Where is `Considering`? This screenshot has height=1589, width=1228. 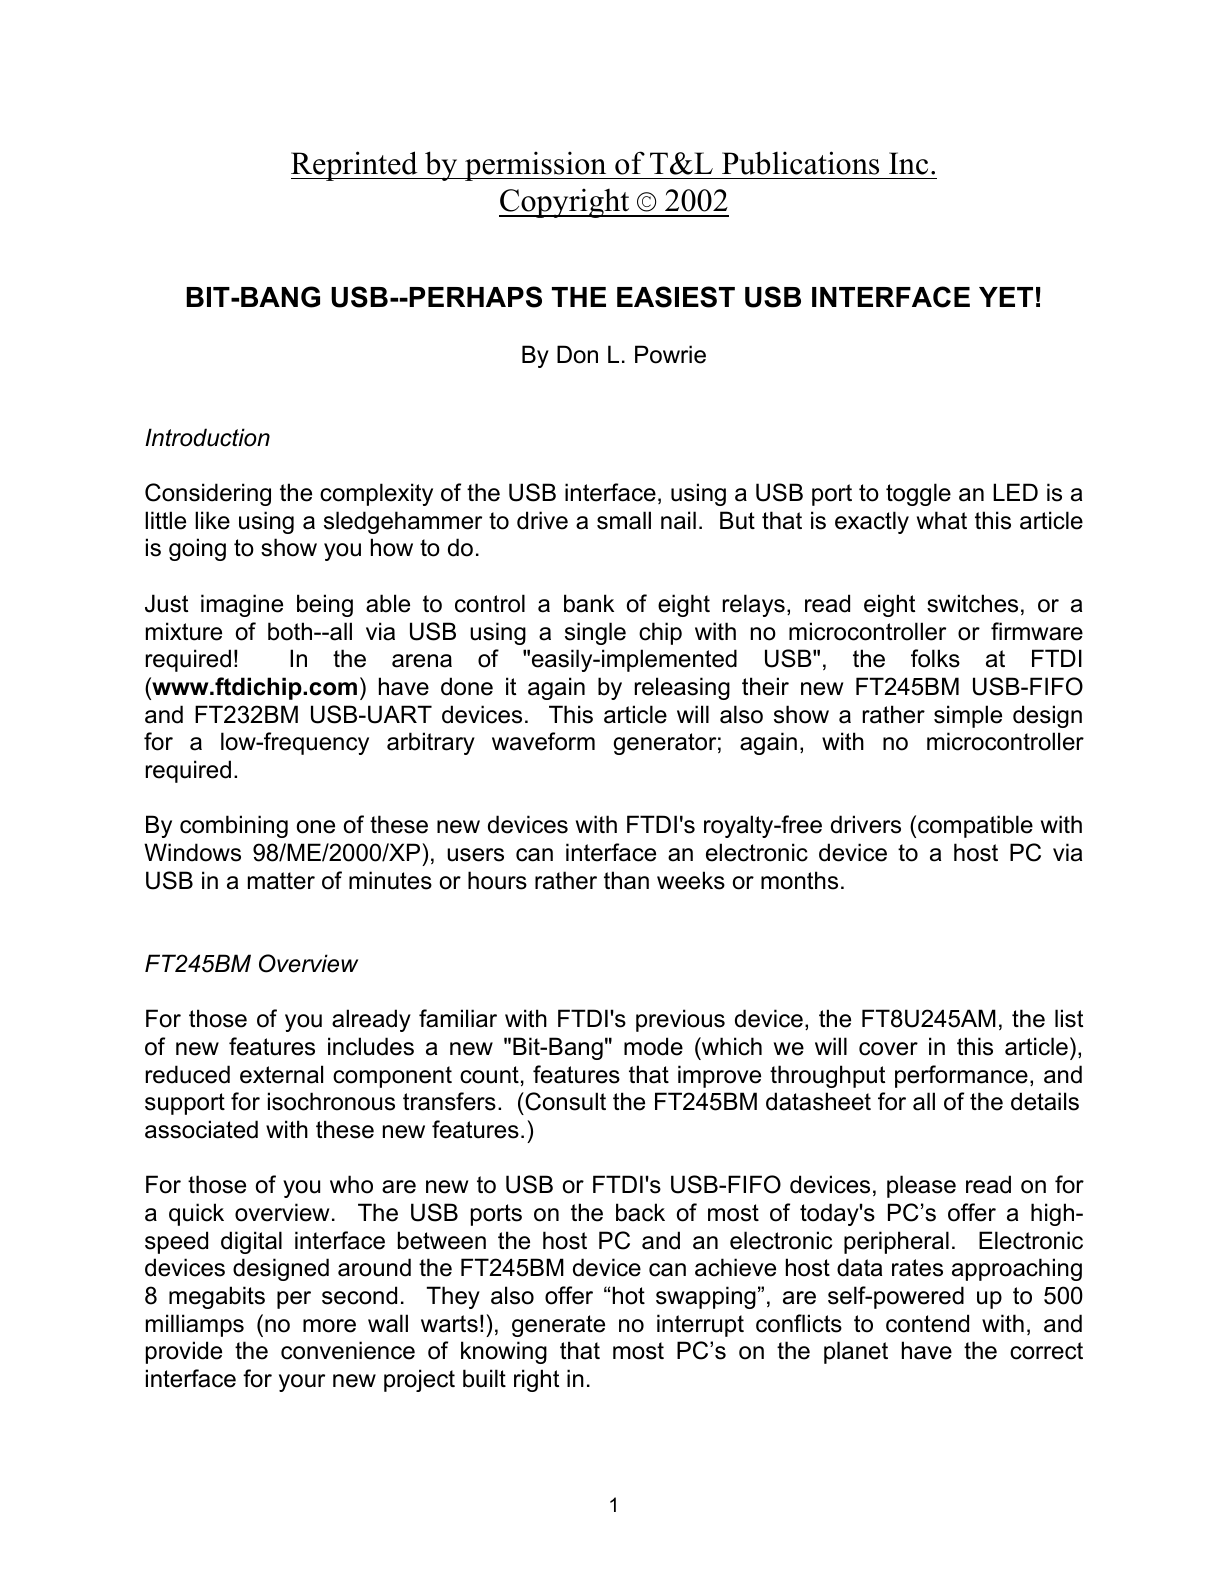 Considering is located at coordinates (208, 494).
